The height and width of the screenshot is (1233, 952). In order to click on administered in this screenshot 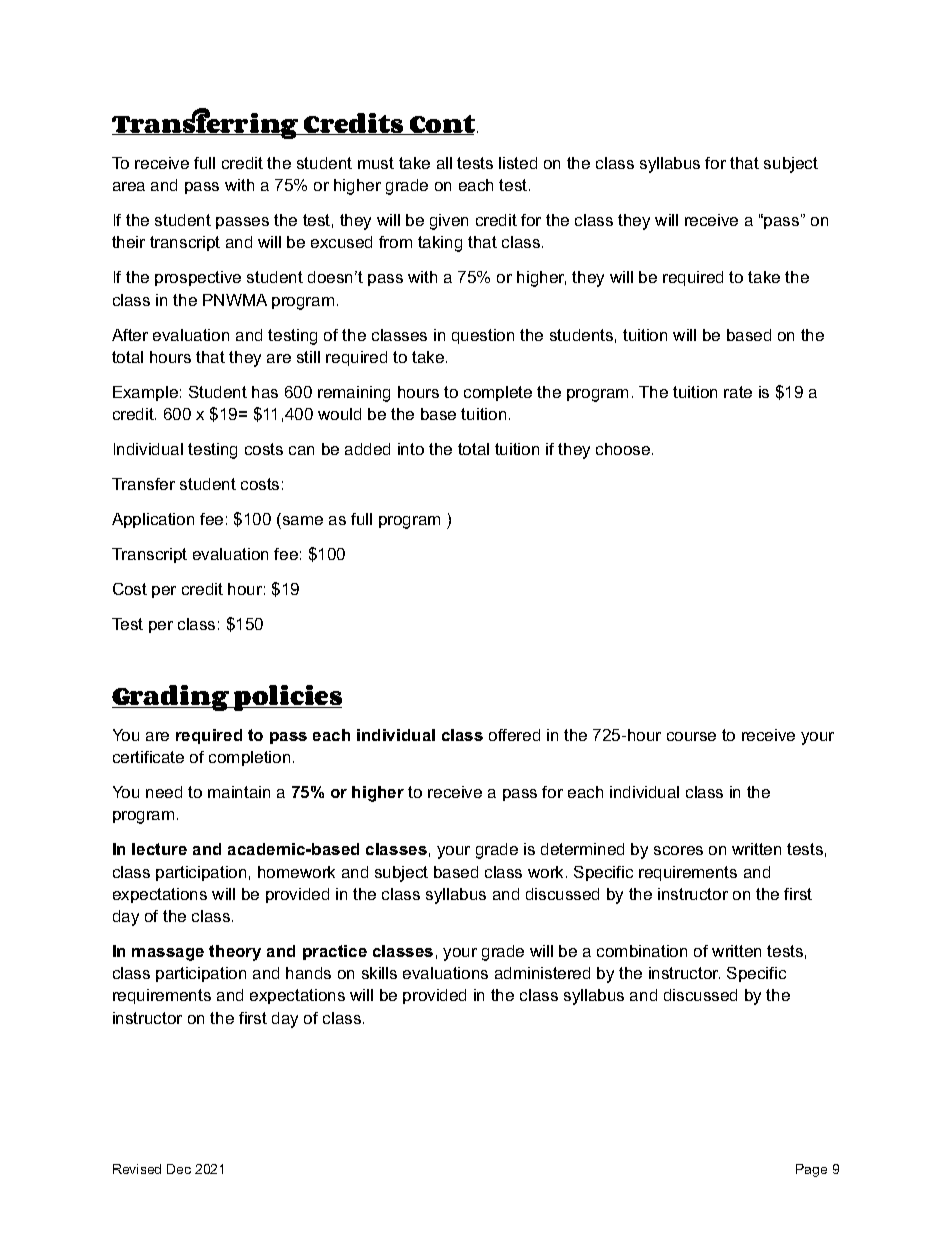, I will do `click(542, 973)`.
